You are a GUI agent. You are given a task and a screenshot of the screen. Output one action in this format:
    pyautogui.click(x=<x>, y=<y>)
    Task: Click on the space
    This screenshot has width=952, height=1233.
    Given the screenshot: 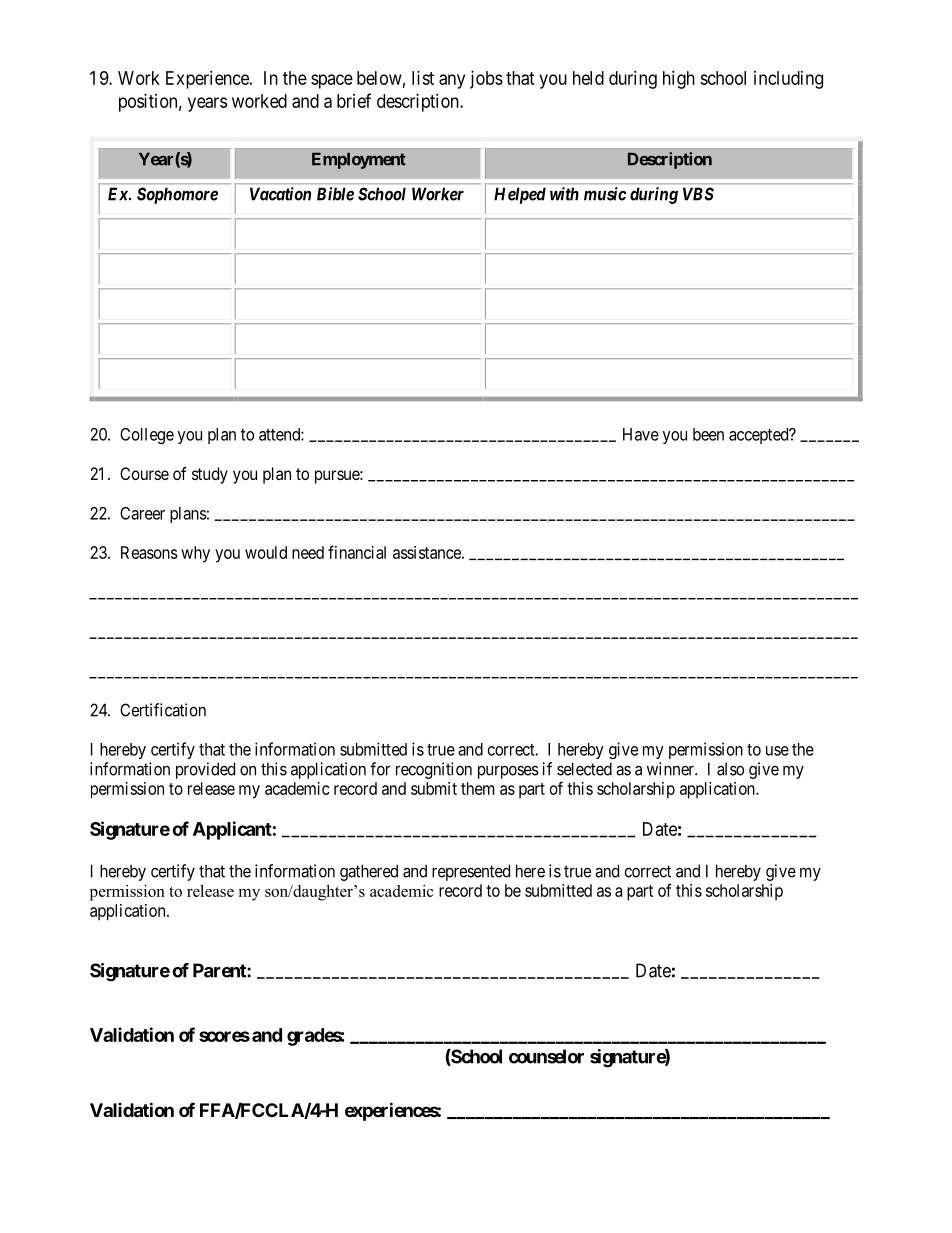 What is the action you would take?
    pyautogui.click(x=332, y=81)
